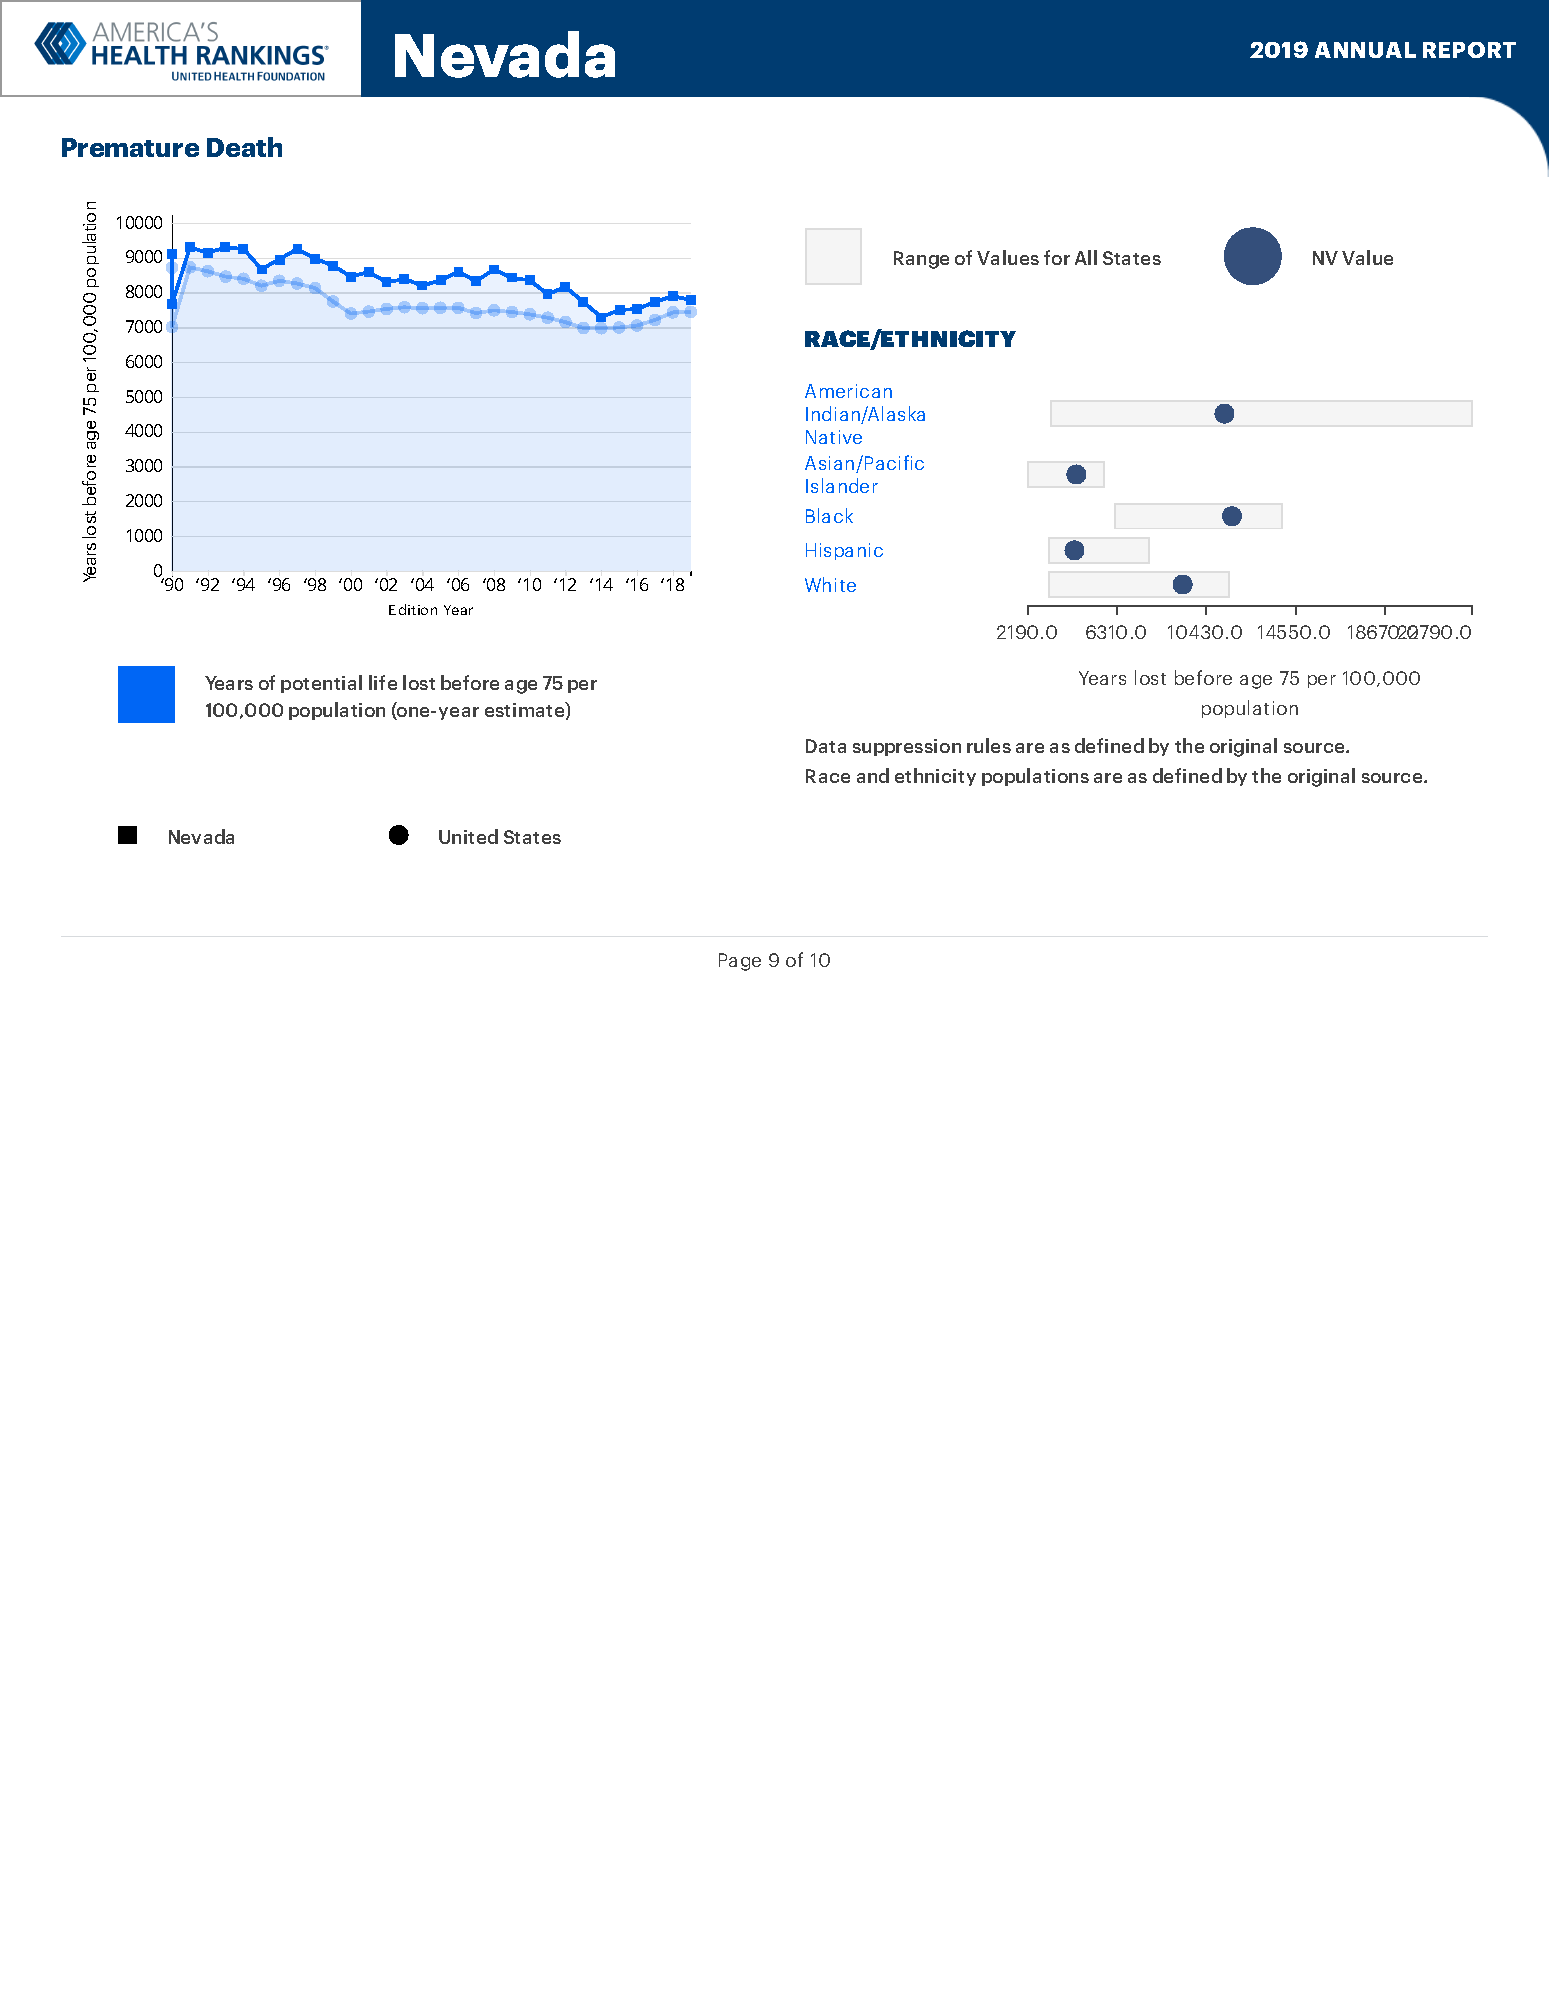 This page has height=2004, width=1549. Describe the element at coordinates (826, 746) in the page. I see `Data` at that location.
